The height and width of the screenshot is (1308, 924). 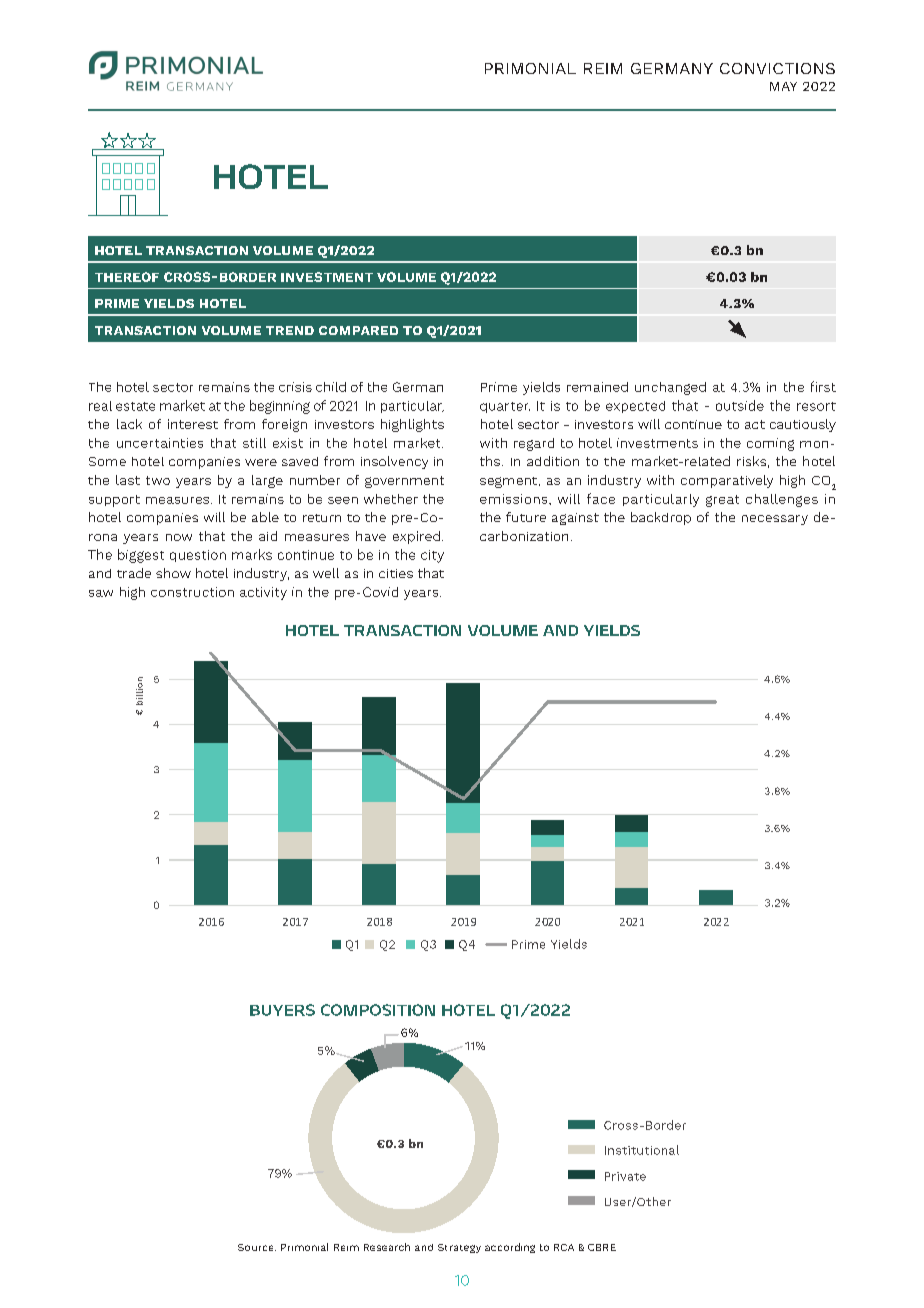 I want to click on MAY, so click(x=783, y=86).
